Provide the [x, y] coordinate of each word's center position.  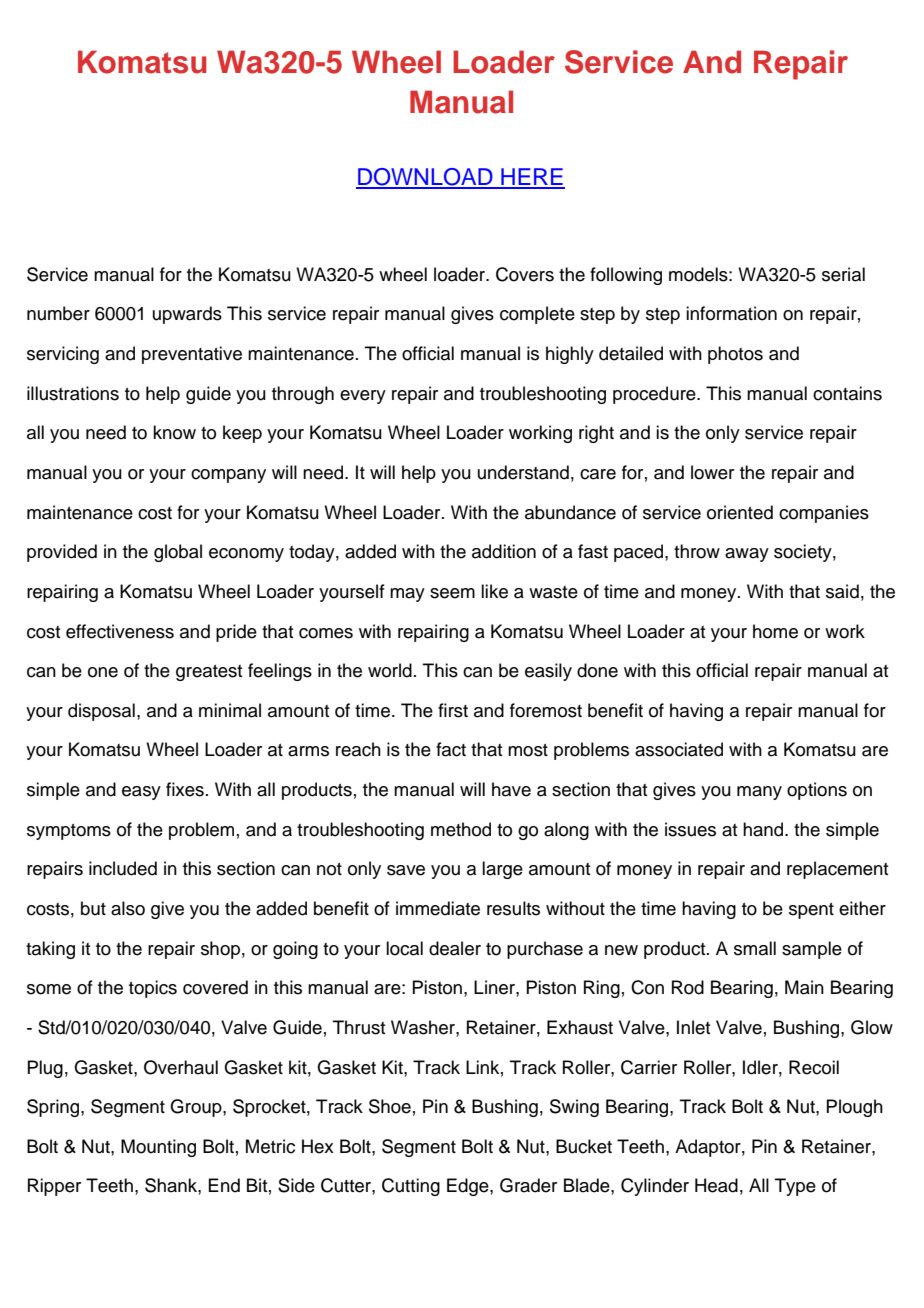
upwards [187, 315]
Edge [469, 1187]
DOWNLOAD [425, 178]
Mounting [158, 1148]
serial [843, 274]
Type [795, 1187]
